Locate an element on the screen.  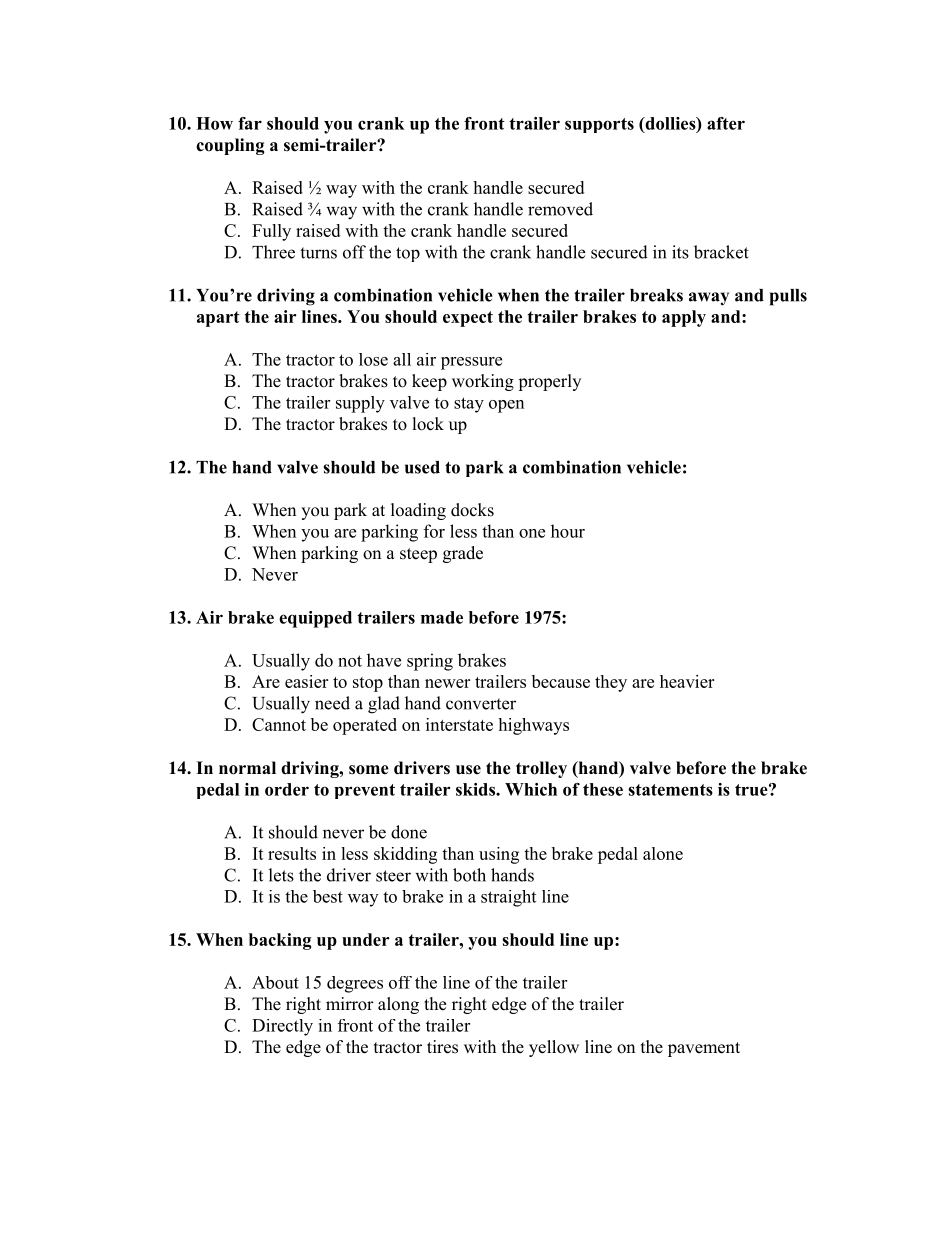
Directly is located at coordinates (282, 1027).
